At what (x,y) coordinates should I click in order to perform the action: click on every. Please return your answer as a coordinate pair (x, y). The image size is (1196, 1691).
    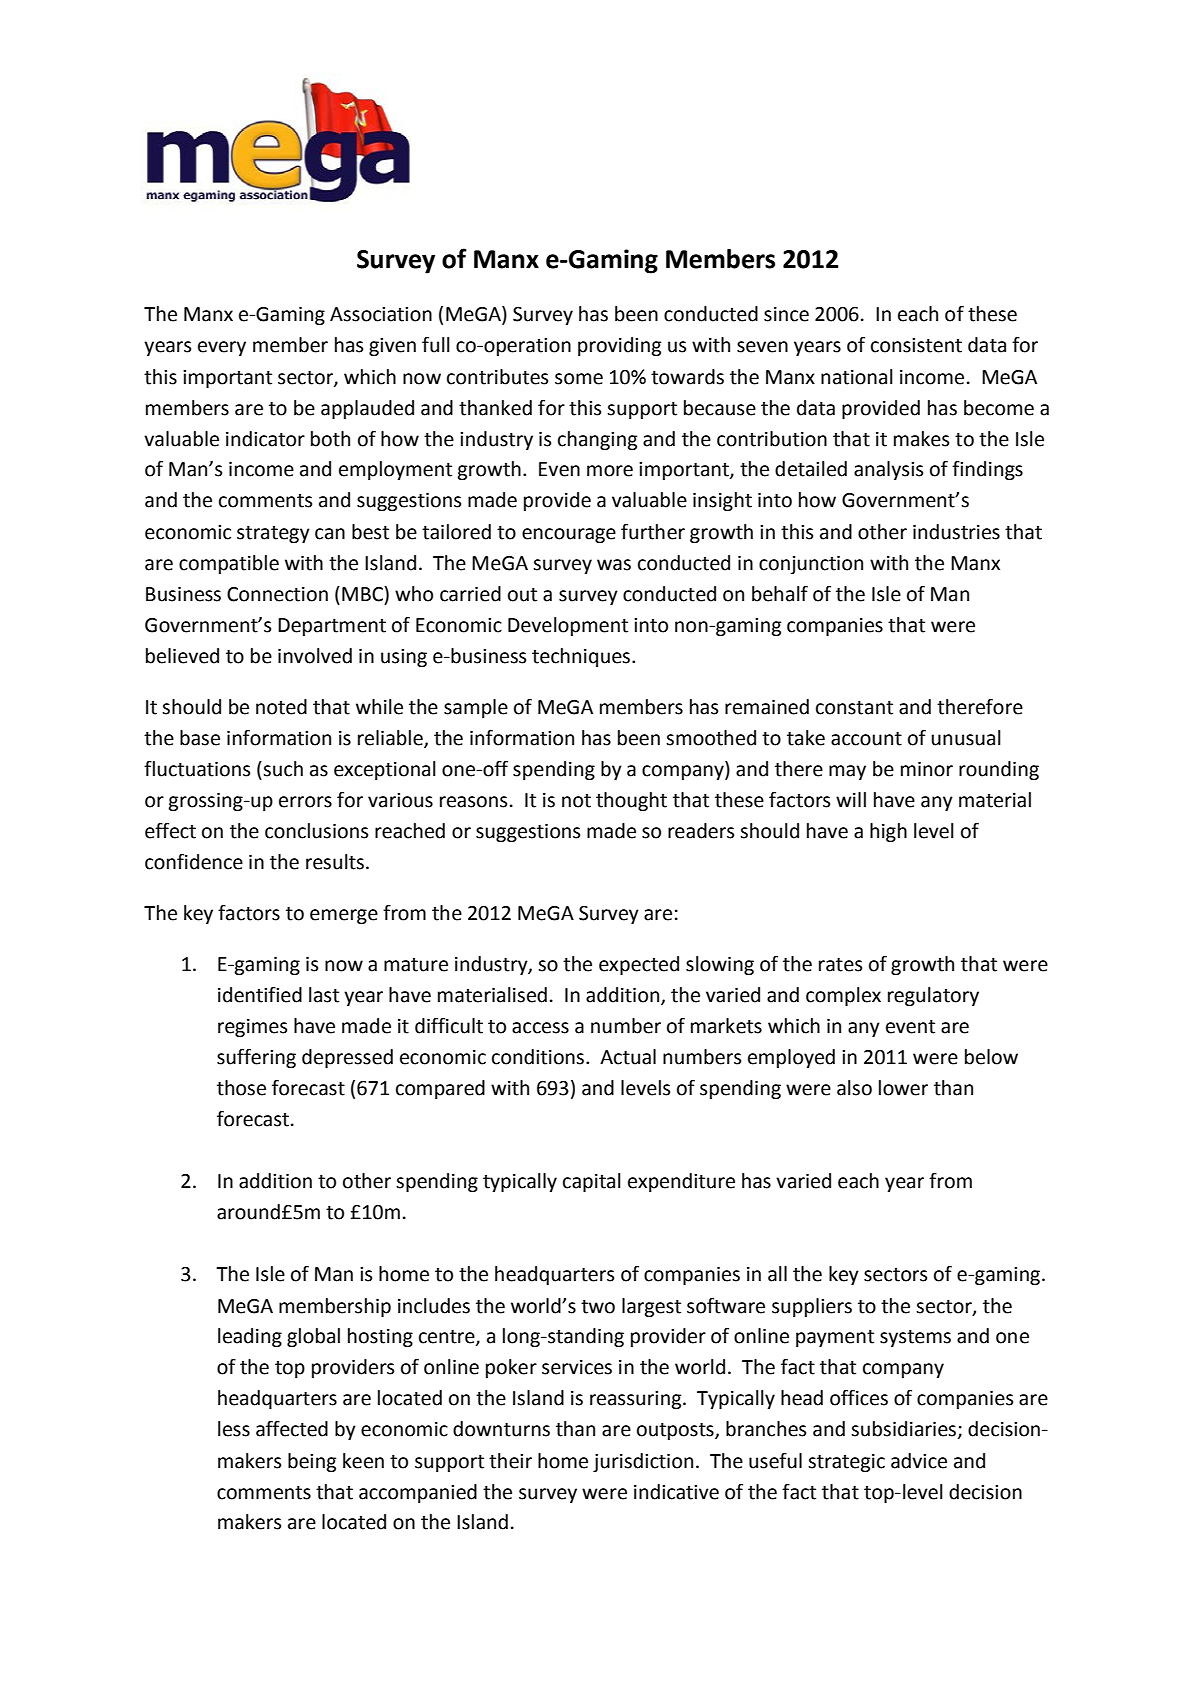
    Looking at the image, I should click on (222, 348).
